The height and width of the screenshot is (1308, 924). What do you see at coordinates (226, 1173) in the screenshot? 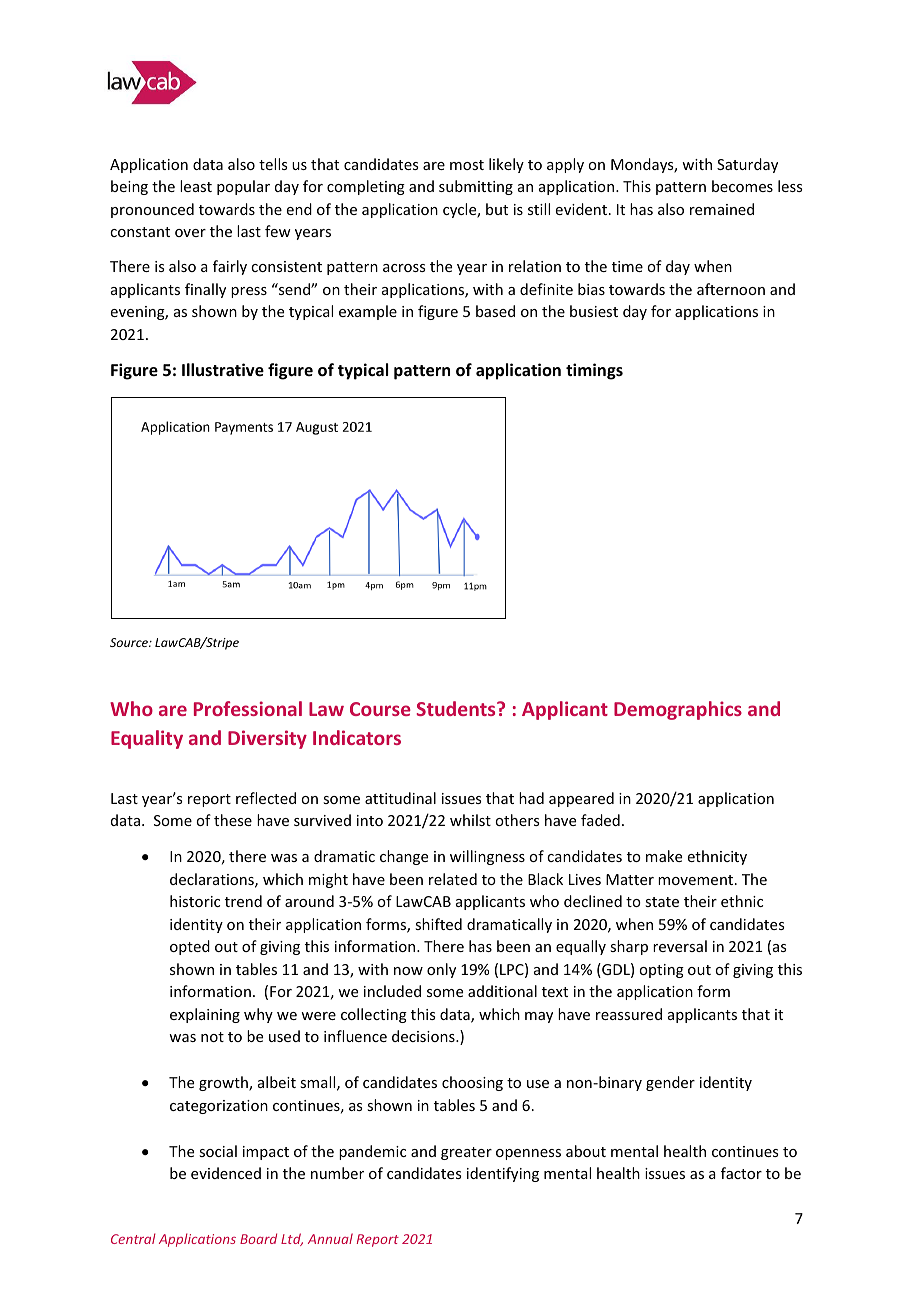
I see `evidenced` at bounding box center [226, 1173].
